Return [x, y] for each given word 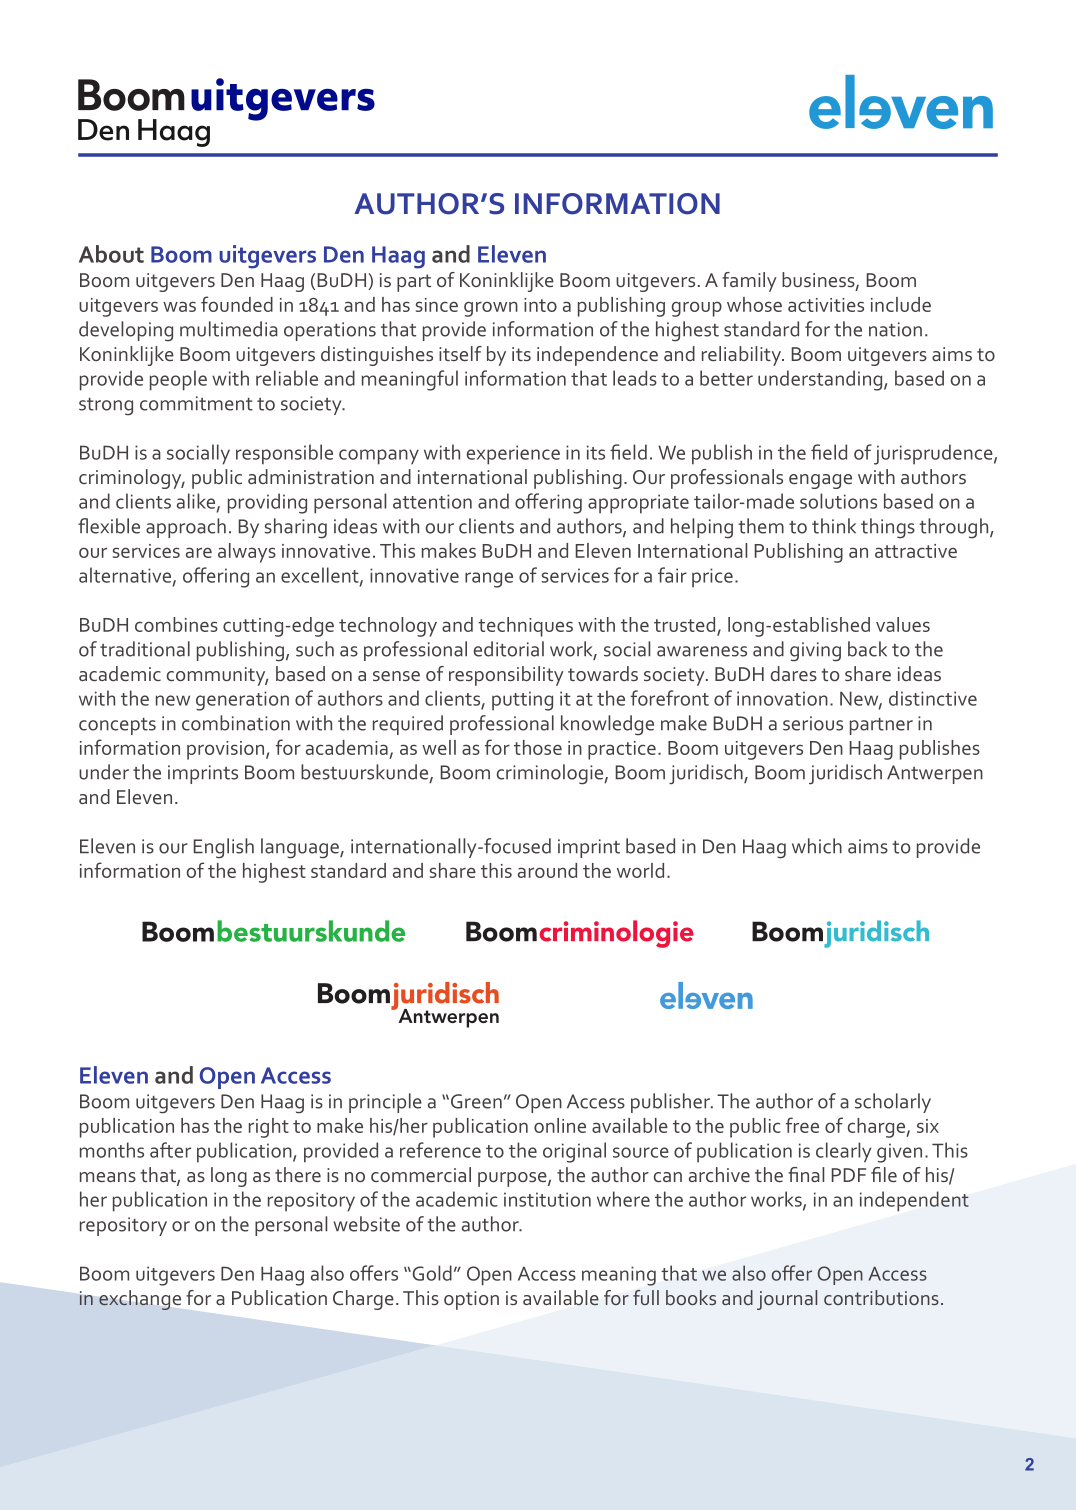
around [547, 870]
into [540, 305]
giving [815, 652]
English [224, 848]
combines [176, 624]
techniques [525, 627]
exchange [140, 1300]
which [817, 846]
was [179, 306]
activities [826, 305]
